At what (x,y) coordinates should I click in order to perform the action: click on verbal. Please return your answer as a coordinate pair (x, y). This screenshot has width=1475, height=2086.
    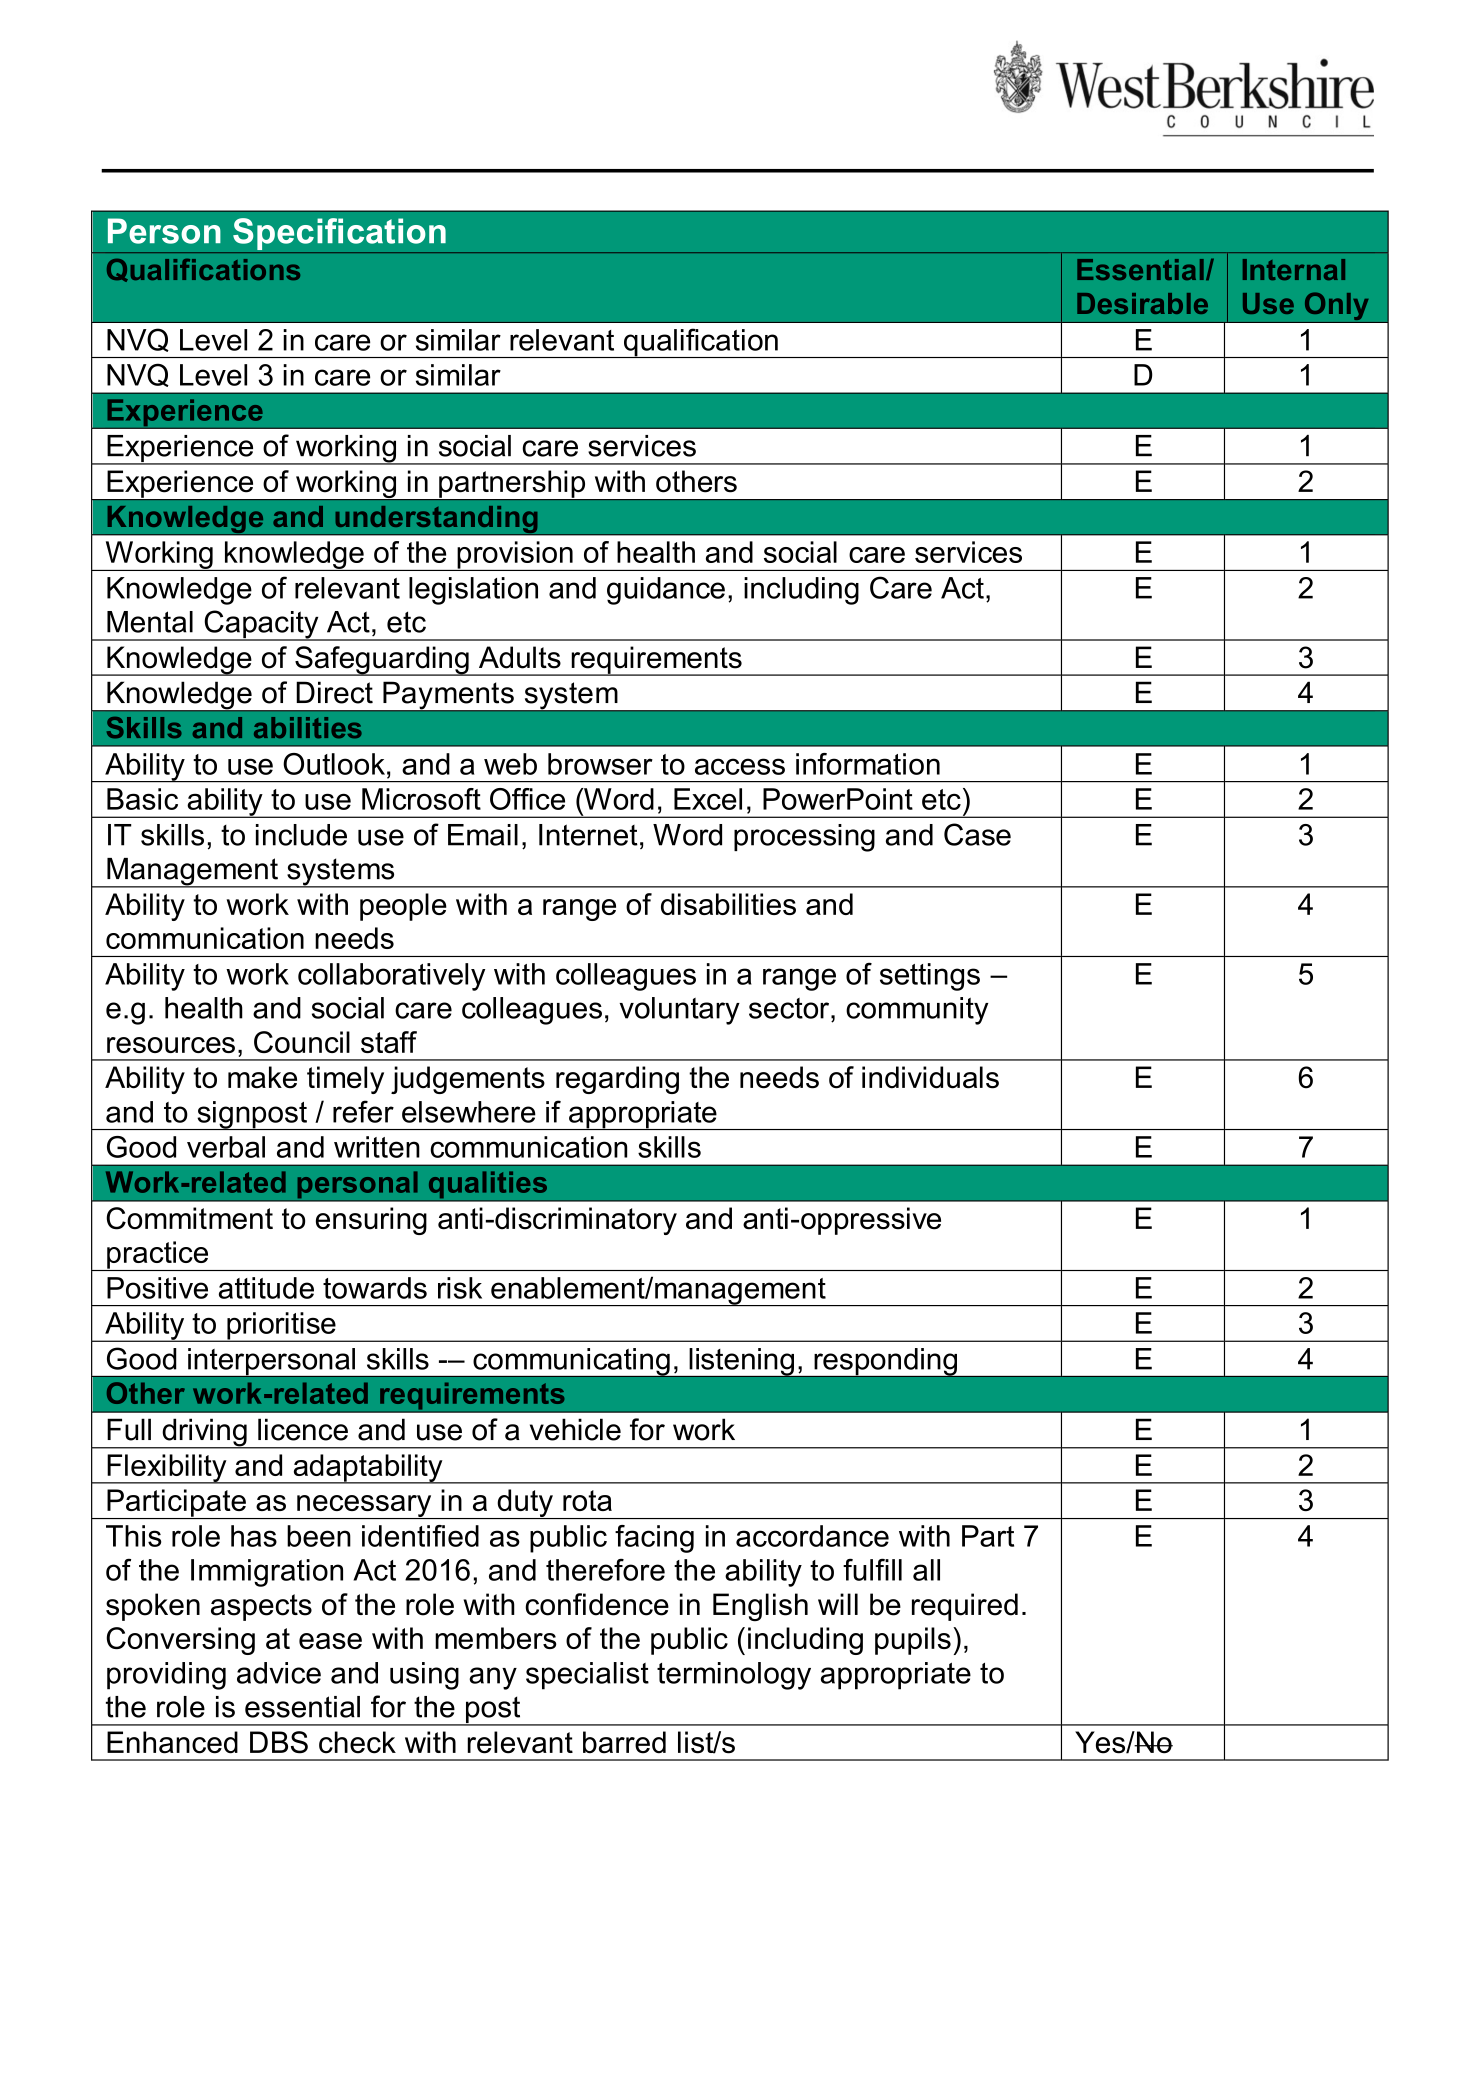
    Looking at the image, I should click on (226, 1147).
